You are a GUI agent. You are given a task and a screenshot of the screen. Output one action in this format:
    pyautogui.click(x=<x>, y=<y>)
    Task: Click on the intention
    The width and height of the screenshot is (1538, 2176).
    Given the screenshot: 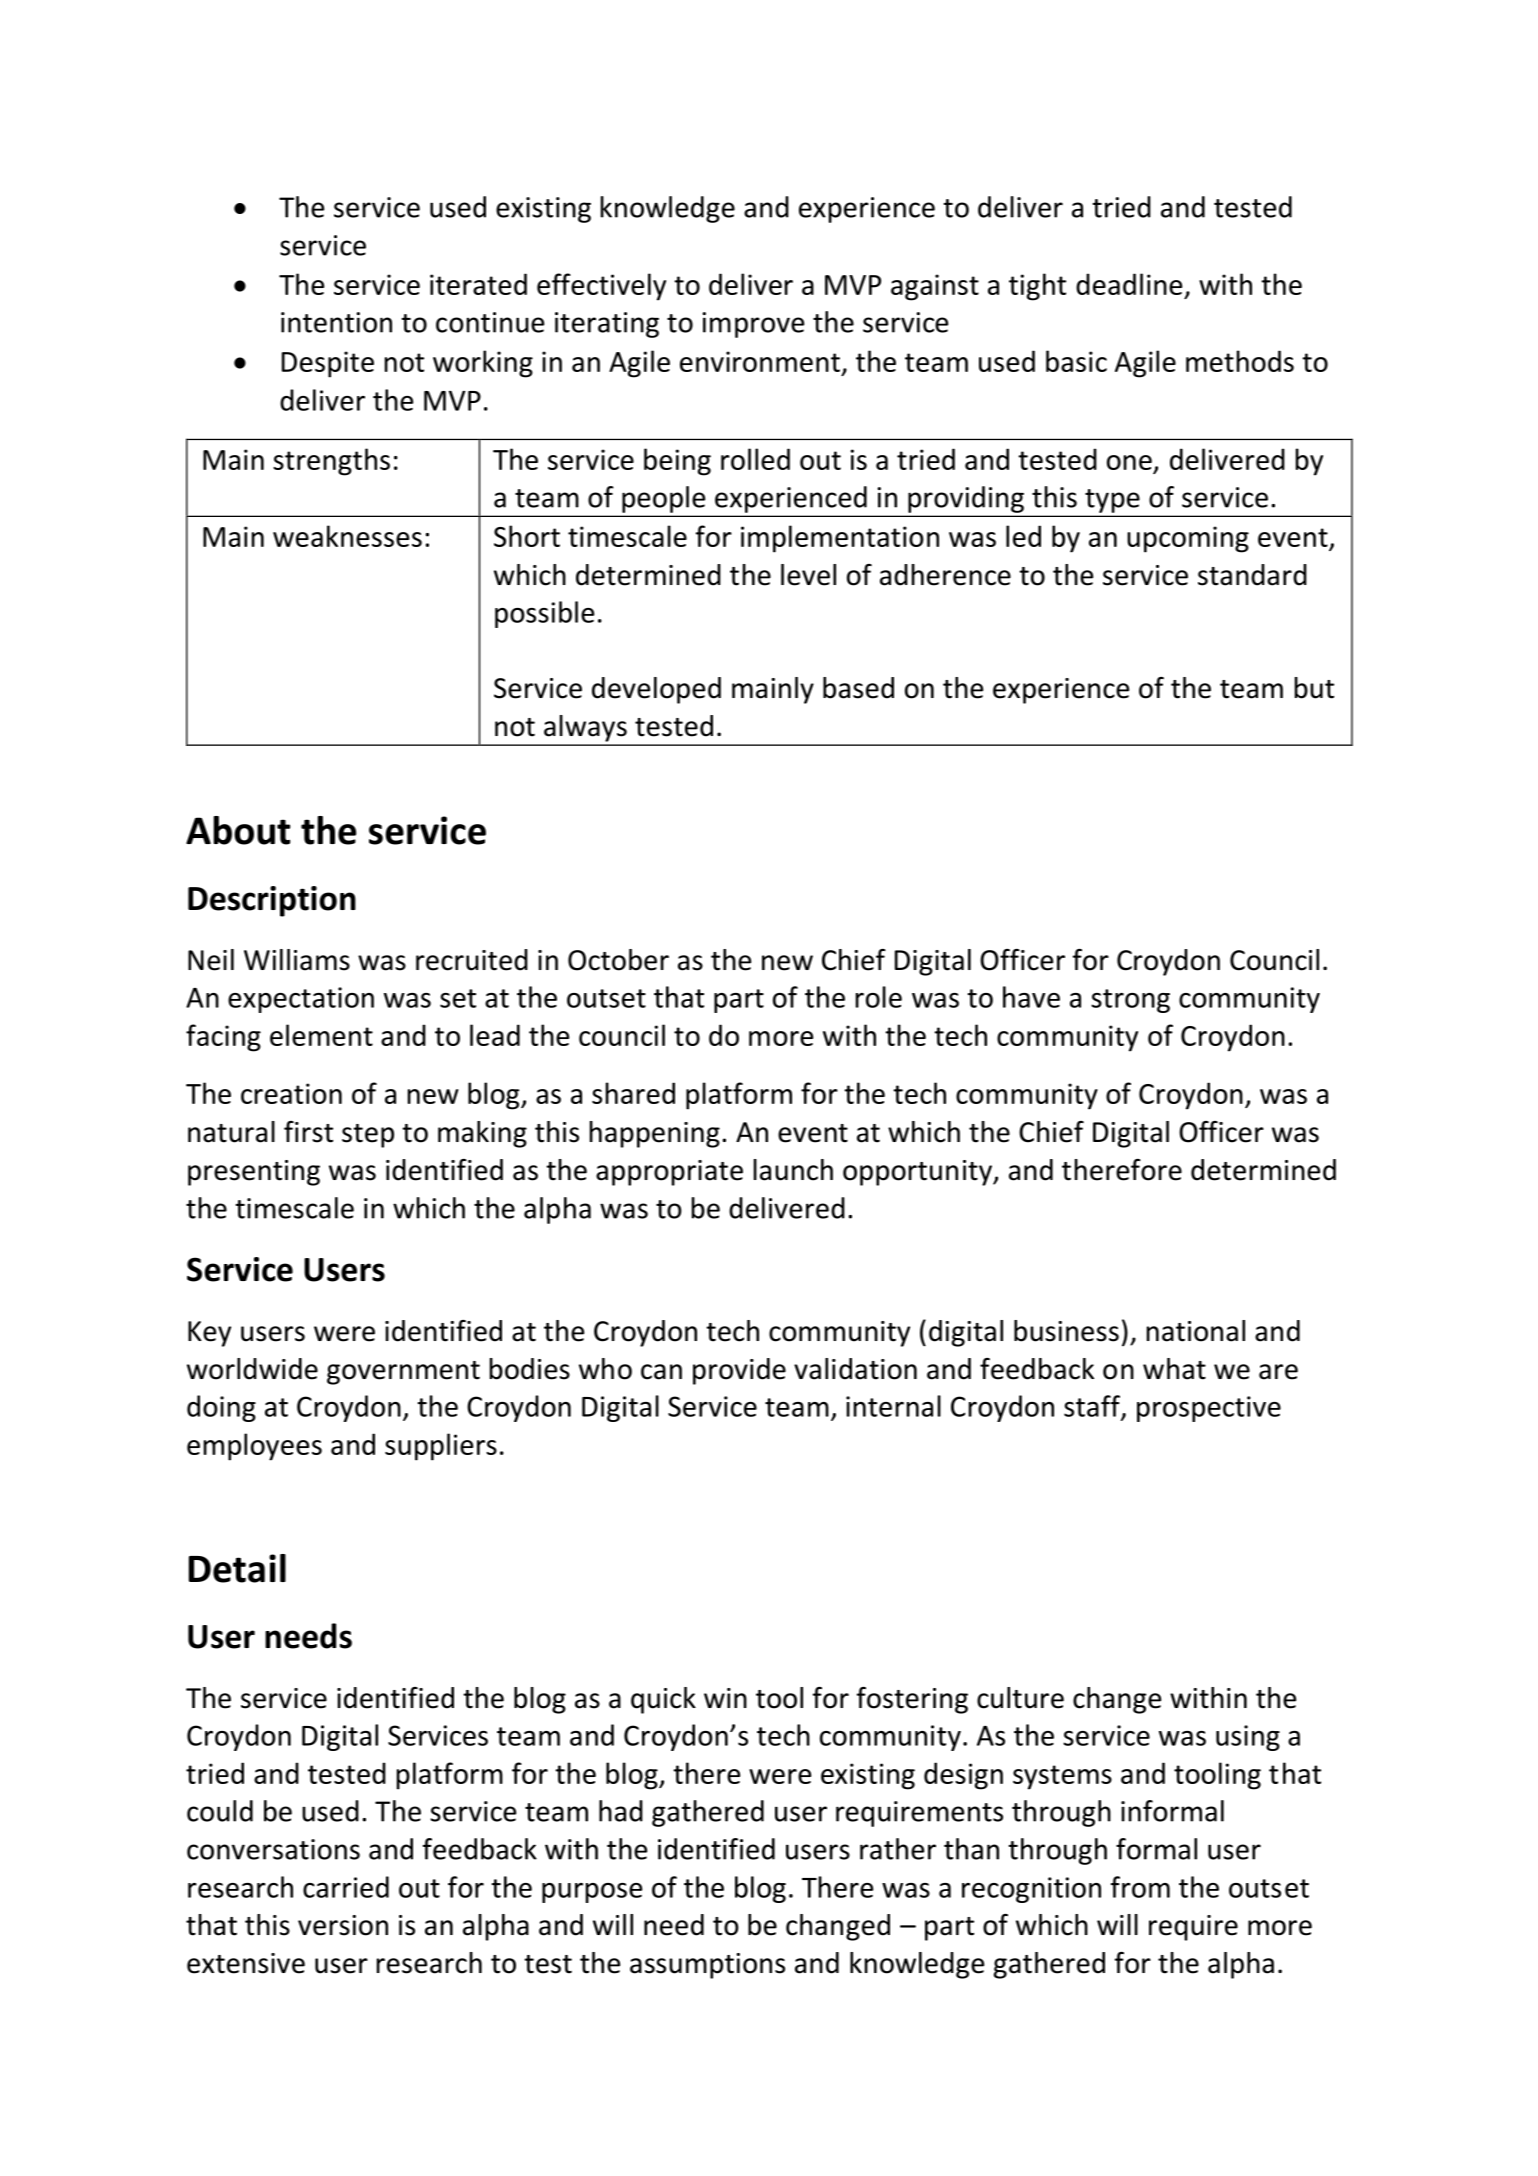 What is the action you would take?
    pyautogui.click(x=336, y=322)
